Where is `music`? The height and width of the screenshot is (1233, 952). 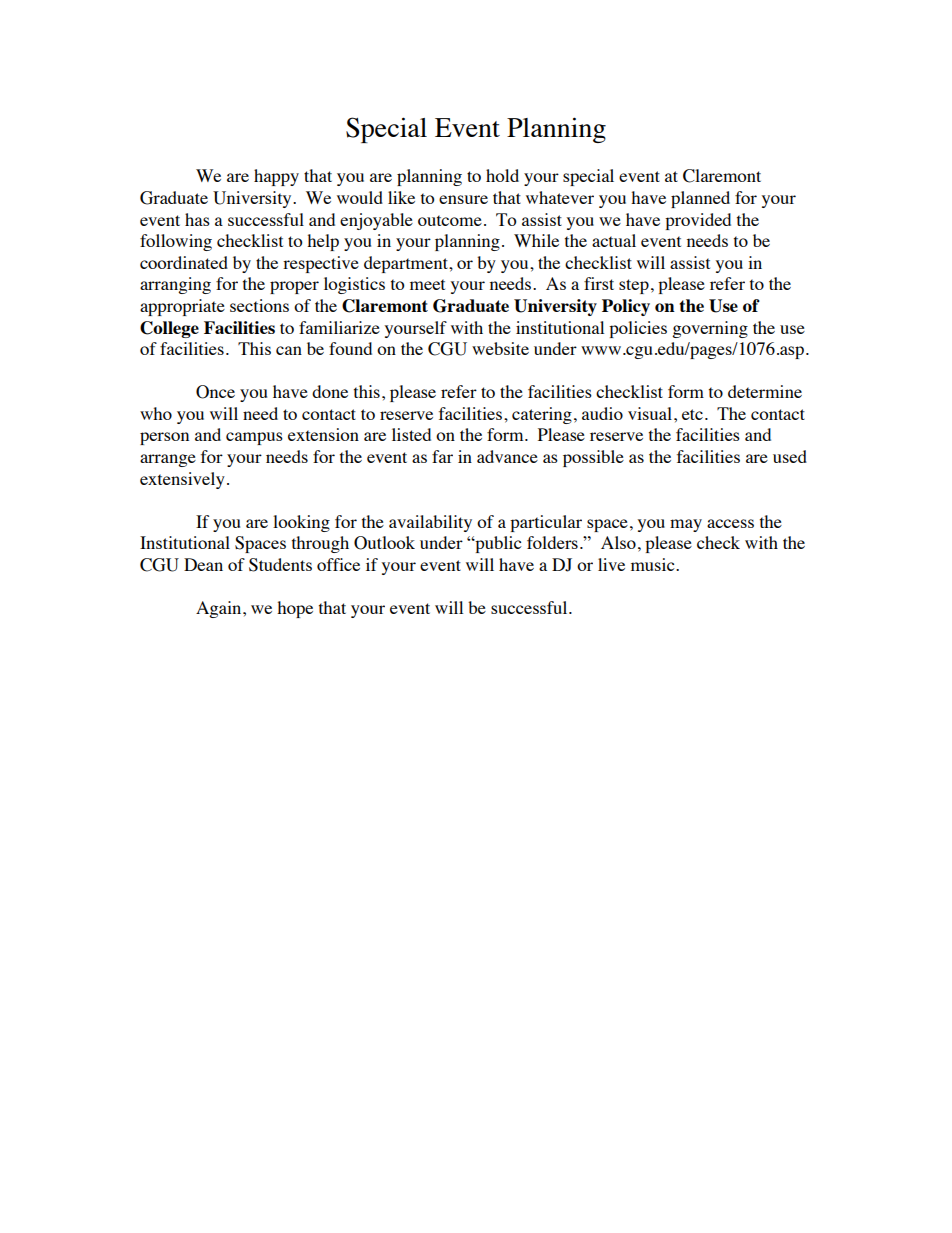 music is located at coordinates (654, 564).
